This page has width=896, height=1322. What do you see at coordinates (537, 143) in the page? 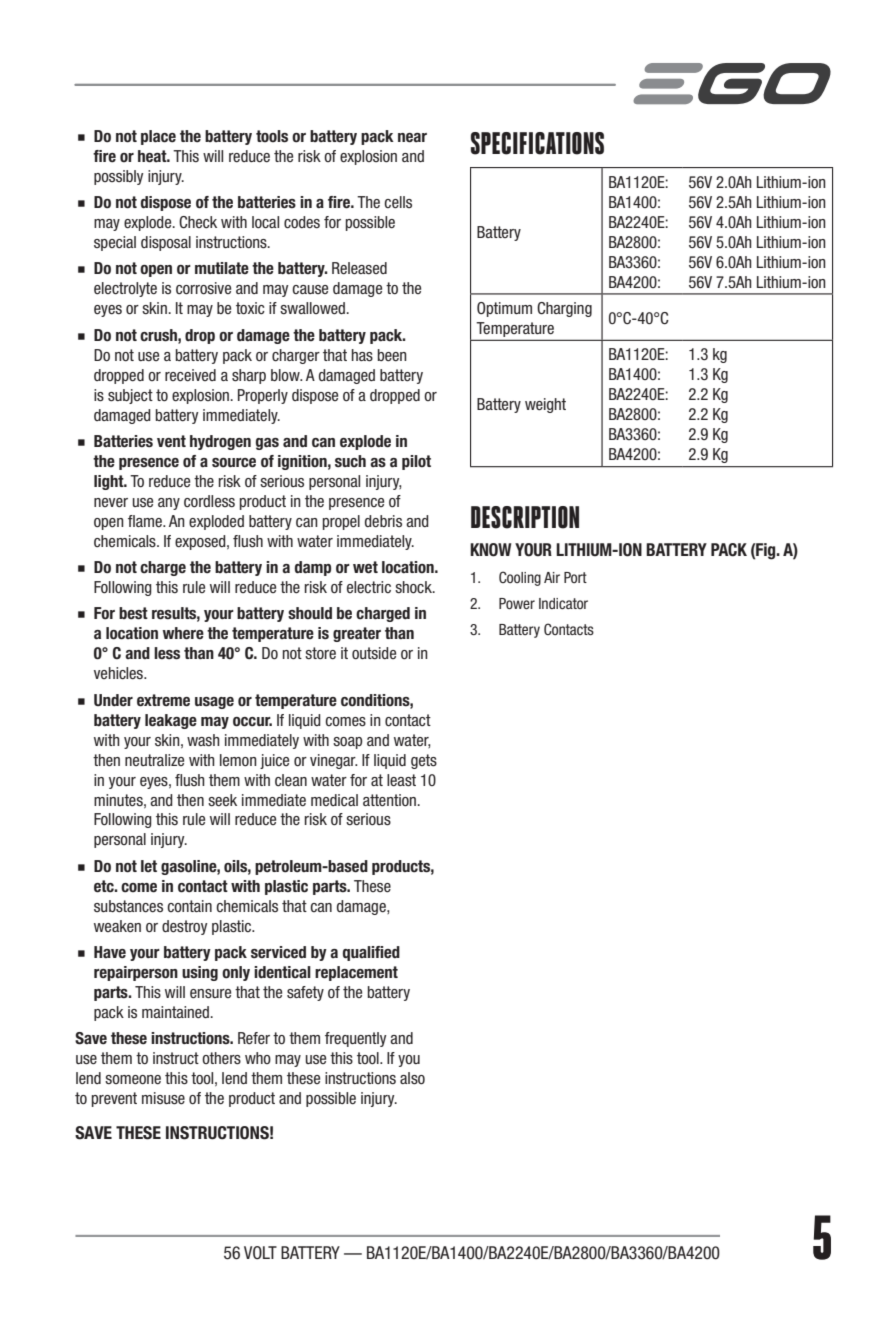
I see `SPECIFICATIONS` at bounding box center [537, 143].
